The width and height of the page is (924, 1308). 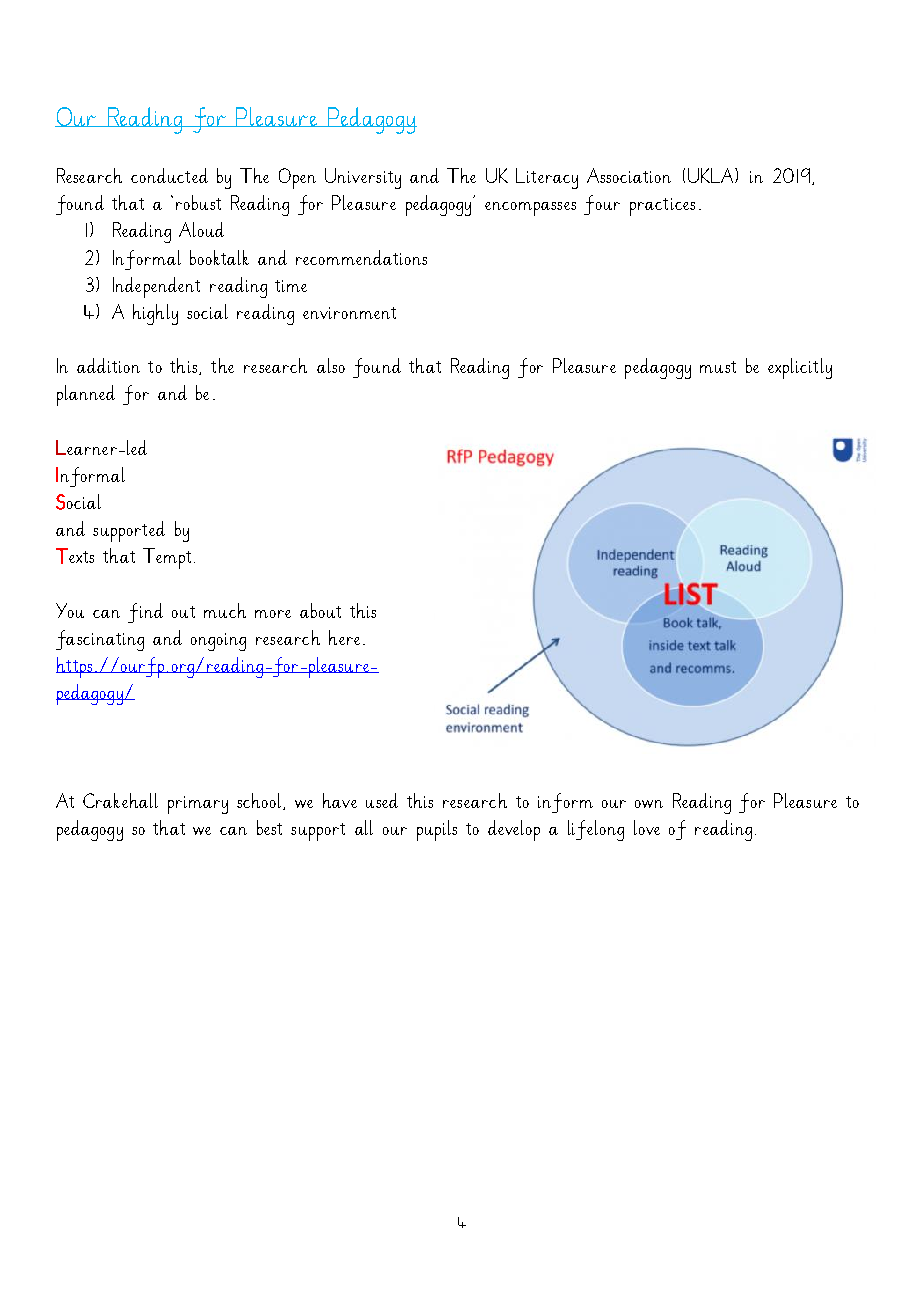 What do you see at coordinates (100, 640) in the page?
I see `fascinating` at bounding box center [100, 640].
